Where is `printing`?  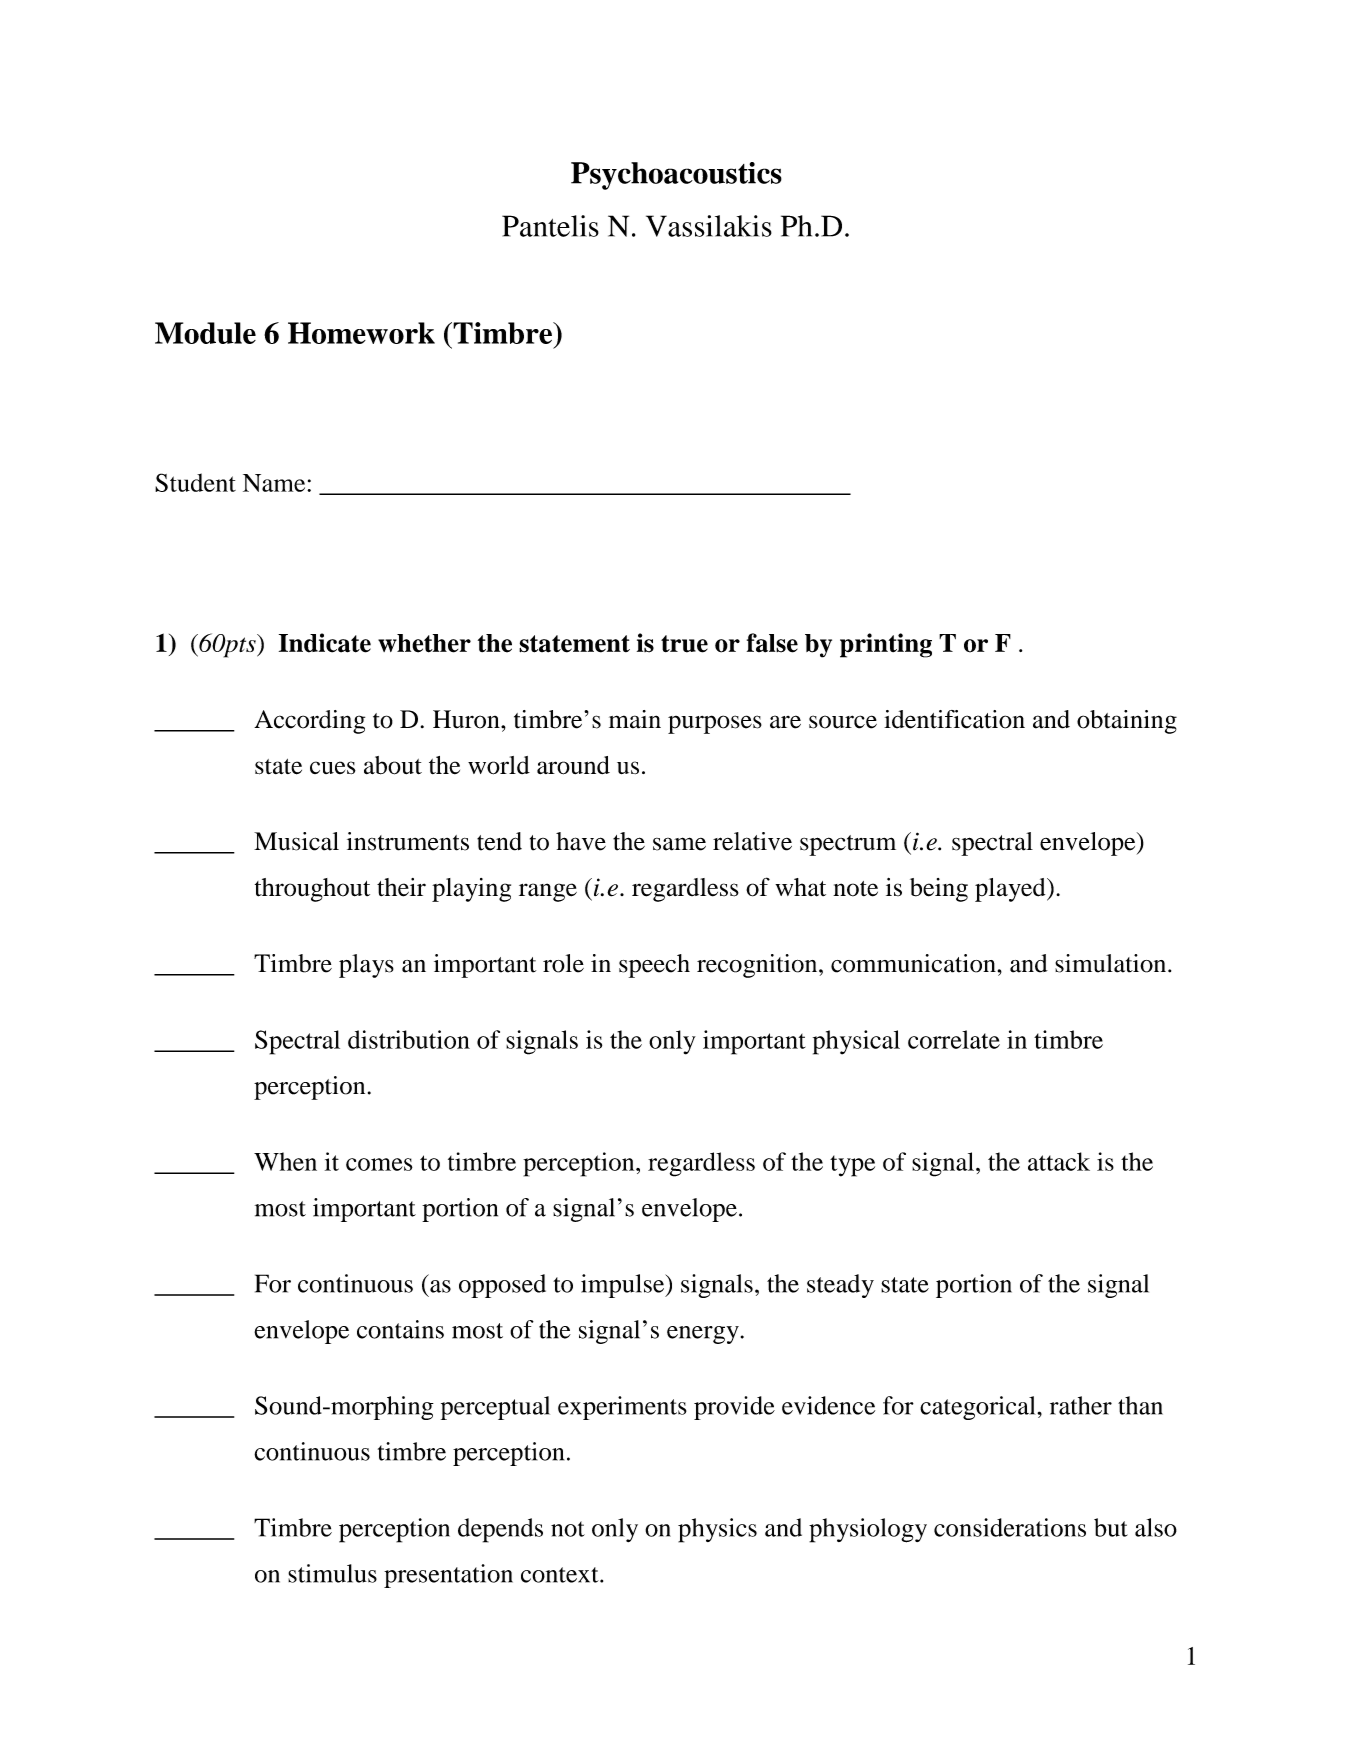
printing is located at coordinates (886, 645).
